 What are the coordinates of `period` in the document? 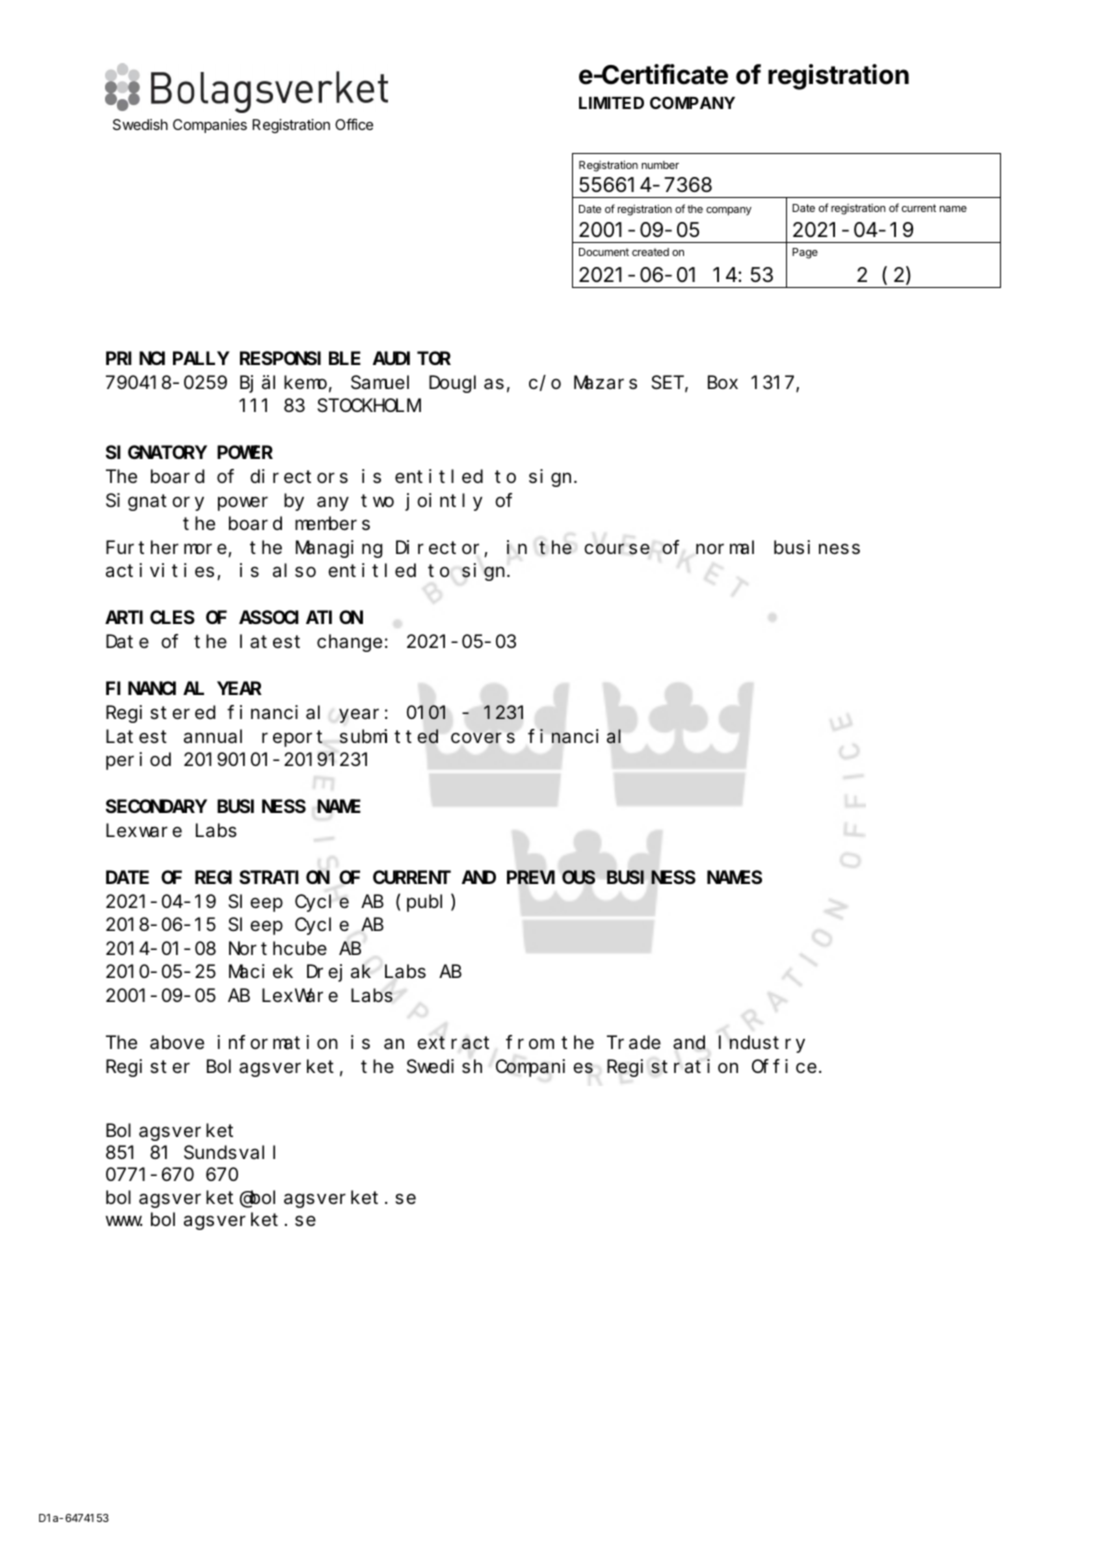 It's located at (138, 761).
